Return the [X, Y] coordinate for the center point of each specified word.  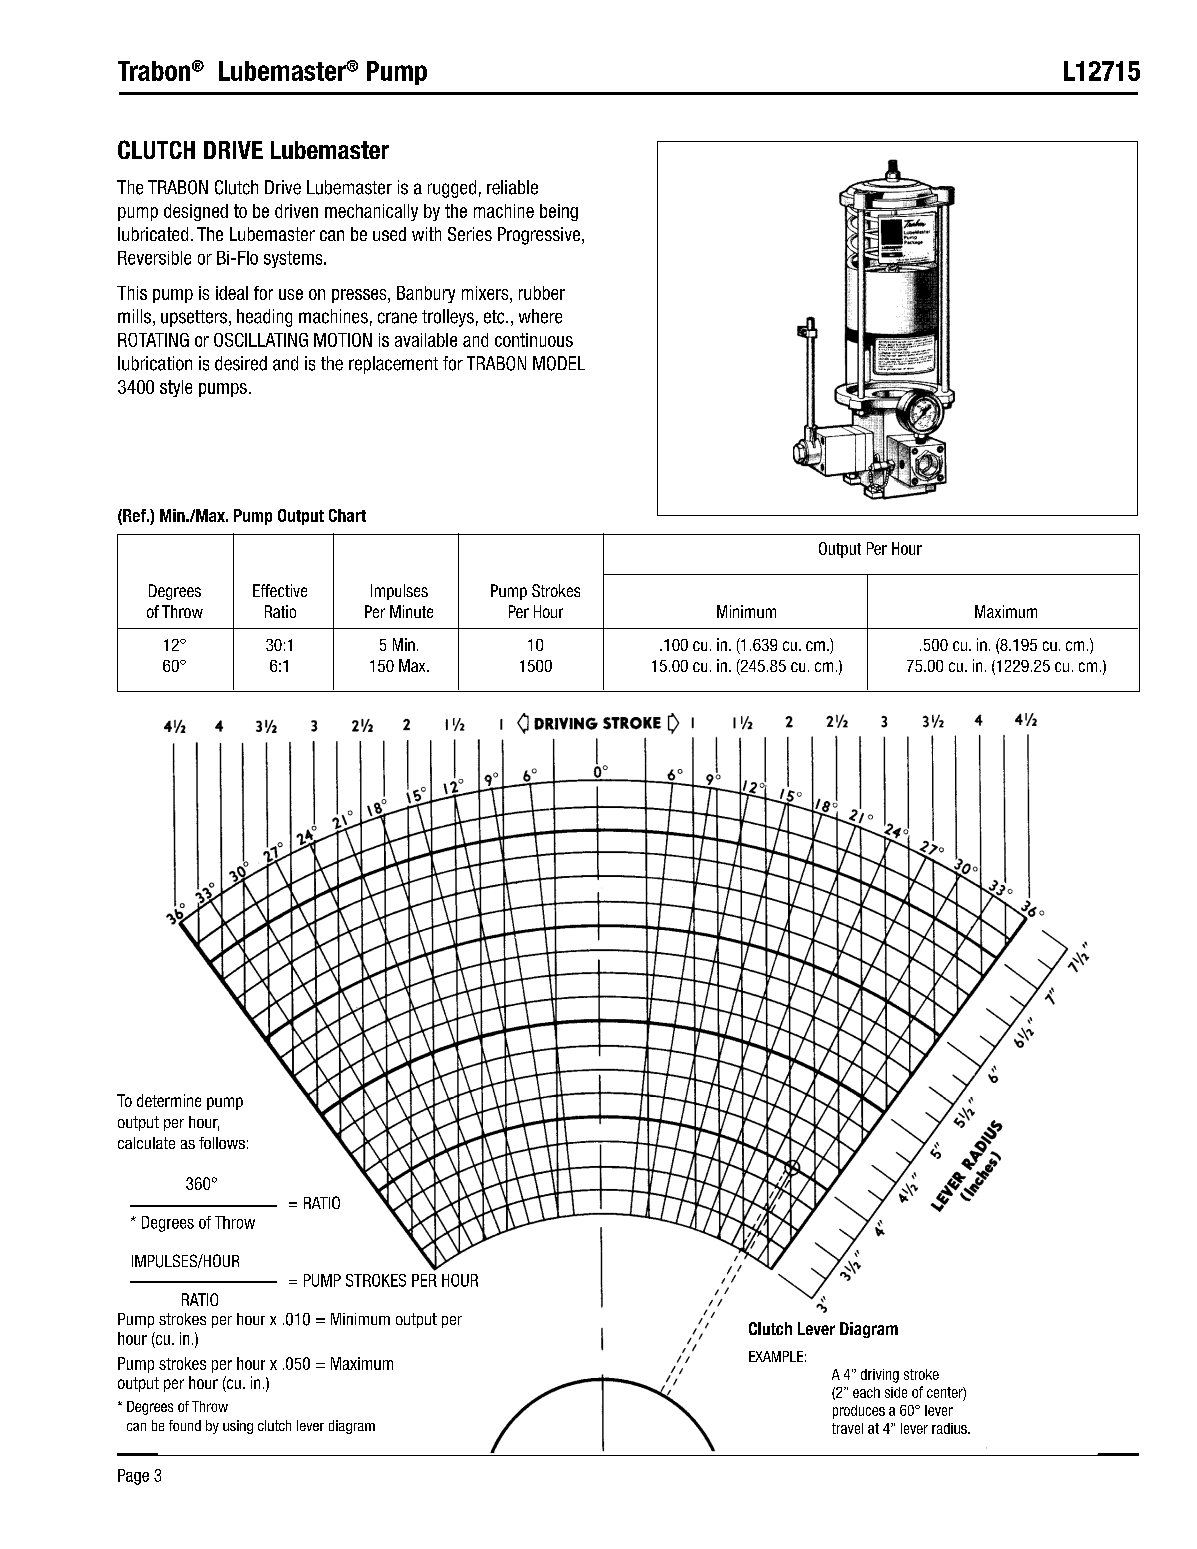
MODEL [559, 363]
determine [169, 1100]
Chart [347, 515]
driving [880, 1376]
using [238, 1427]
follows [222, 1143]
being [559, 212]
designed [196, 212]
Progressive [540, 236]
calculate [146, 1143]
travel [847, 1428]
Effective [280, 590]
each [866, 1392]
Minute [411, 611]
